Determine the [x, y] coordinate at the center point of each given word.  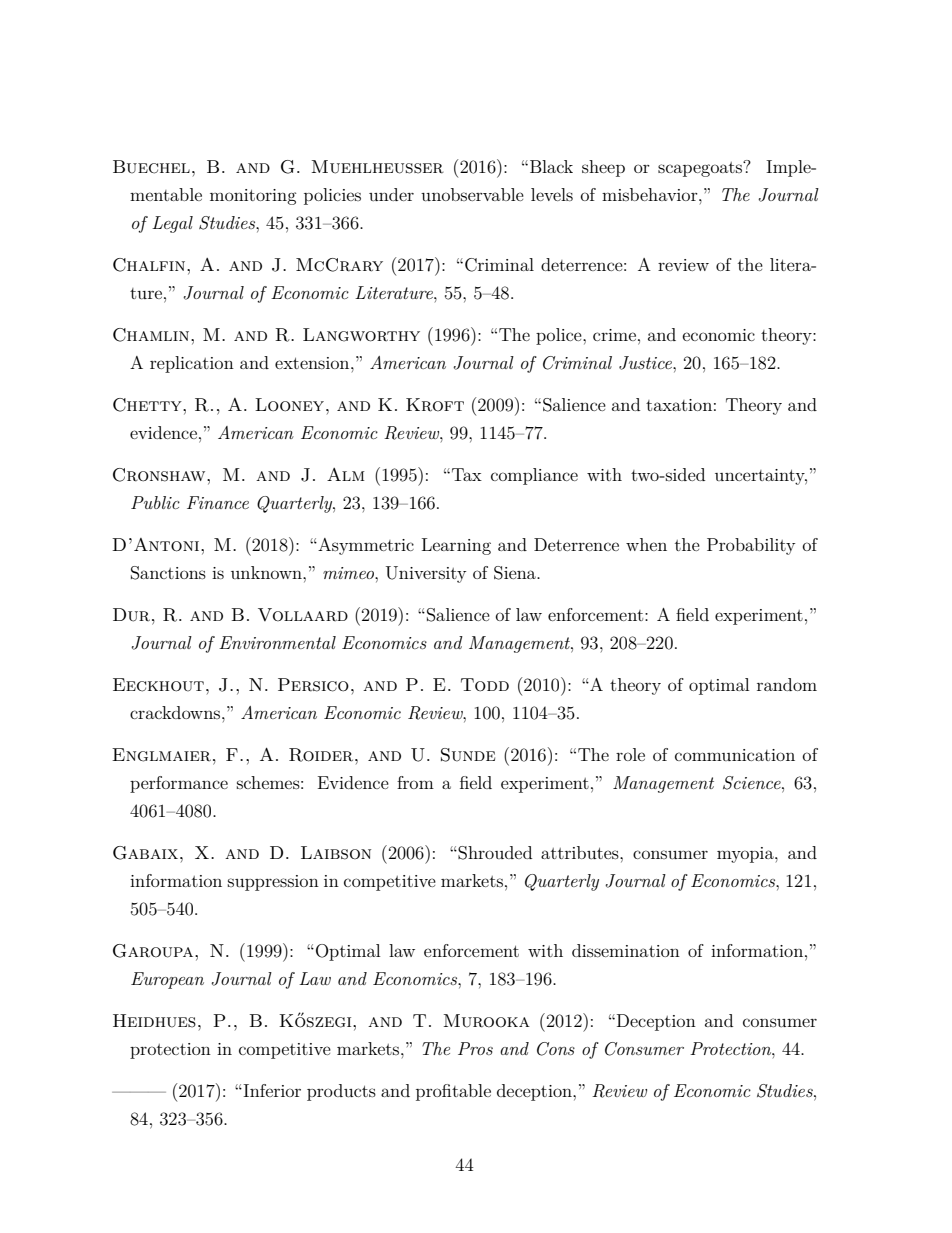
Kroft [435, 405]
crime [614, 335]
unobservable [472, 194]
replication [192, 364]
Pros [475, 1048]
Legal [172, 224]
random [787, 684]
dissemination [626, 950]
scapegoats [701, 168]
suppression [273, 883]
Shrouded [495, 853]
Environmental [277, 642]
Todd [485, 685]
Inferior [271, 1090]
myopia [746, 855]
